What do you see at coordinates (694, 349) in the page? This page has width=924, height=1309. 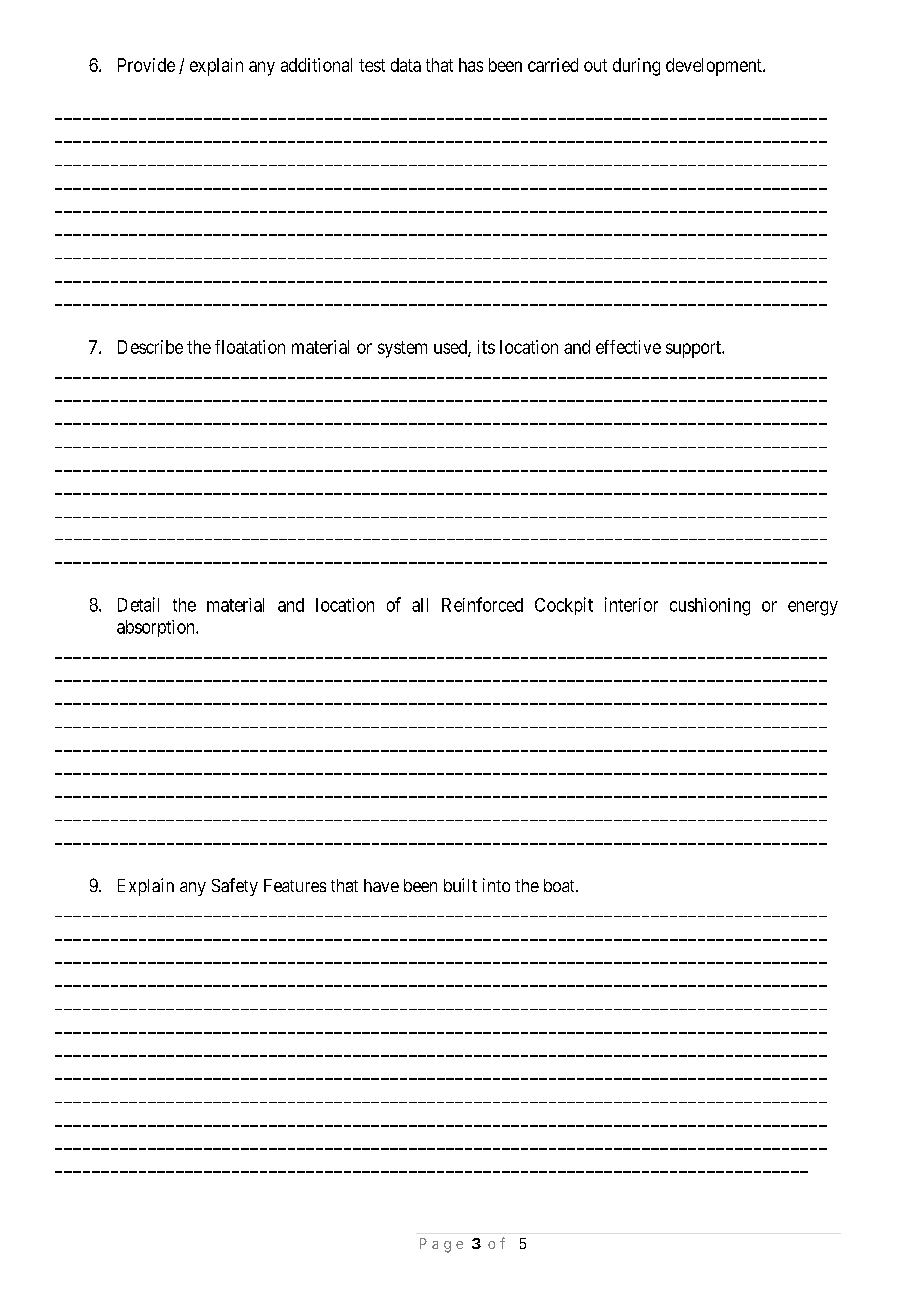 I see `support` at bounding box center [694, 349].
